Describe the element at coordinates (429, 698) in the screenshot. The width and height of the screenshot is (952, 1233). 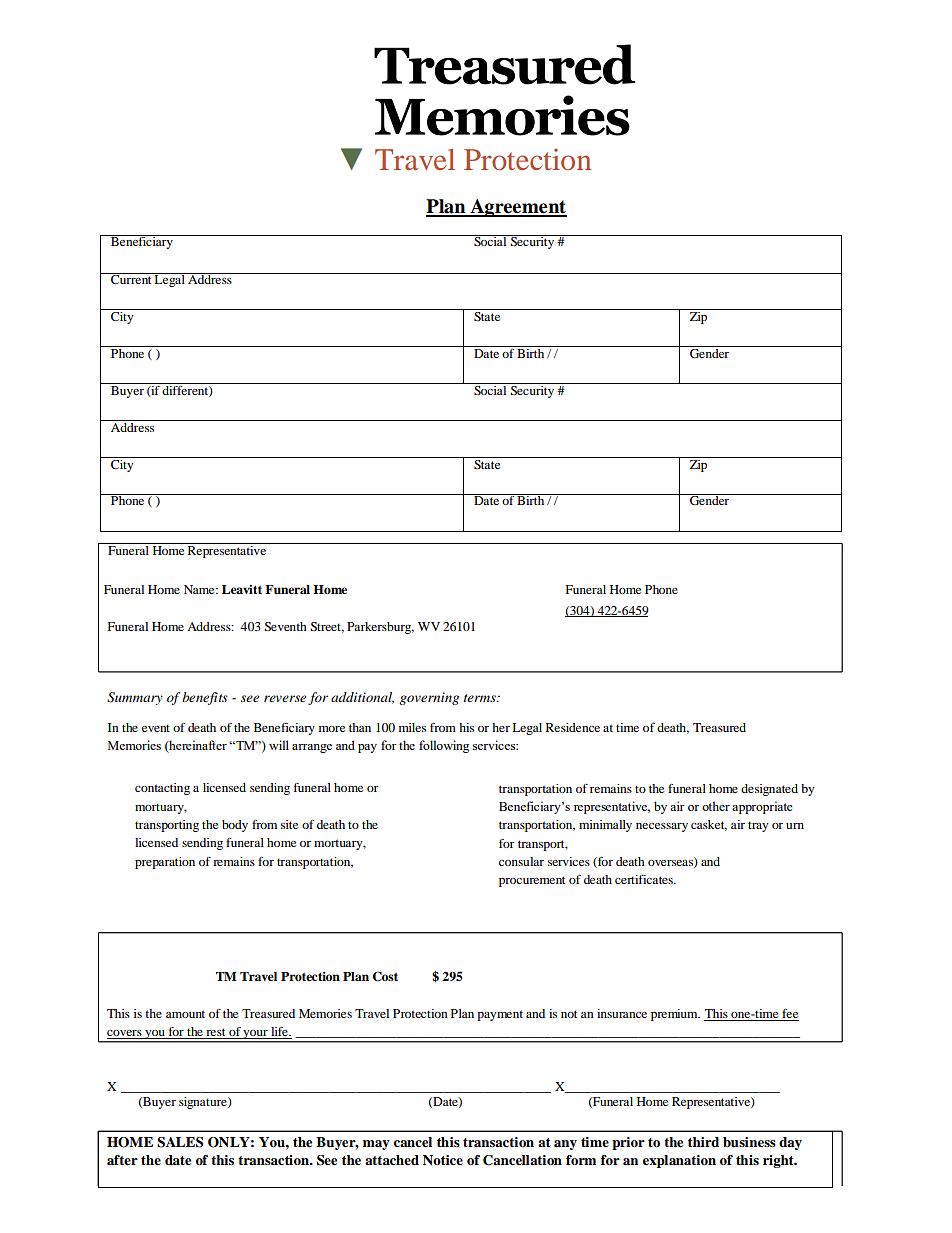
I see `governing` at that location.
